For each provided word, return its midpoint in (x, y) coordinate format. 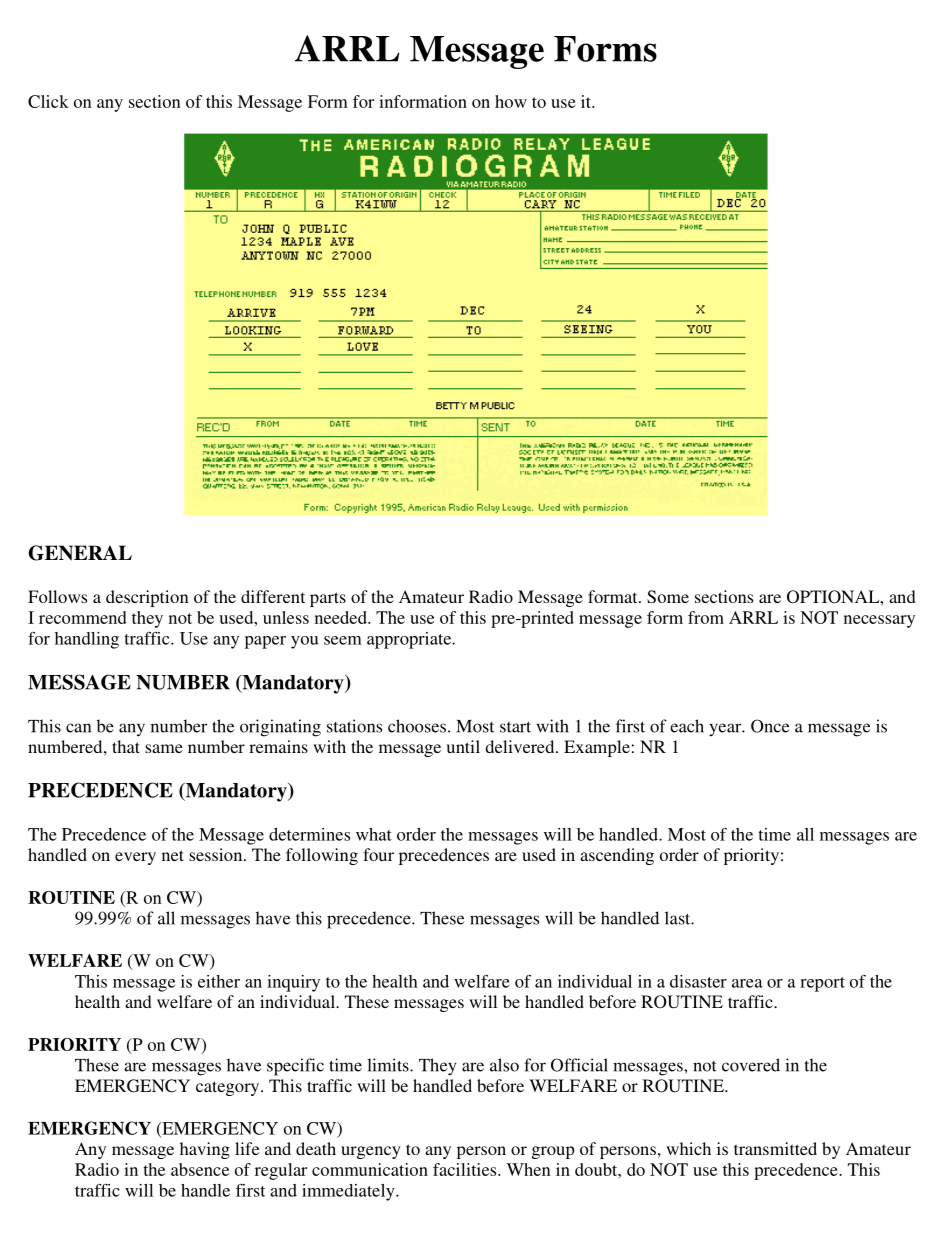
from (706, 617)
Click (48, 101)
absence (200, 1169)
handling (87, 640)
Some (668, 597)
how (511, 101)
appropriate (410, 640)
